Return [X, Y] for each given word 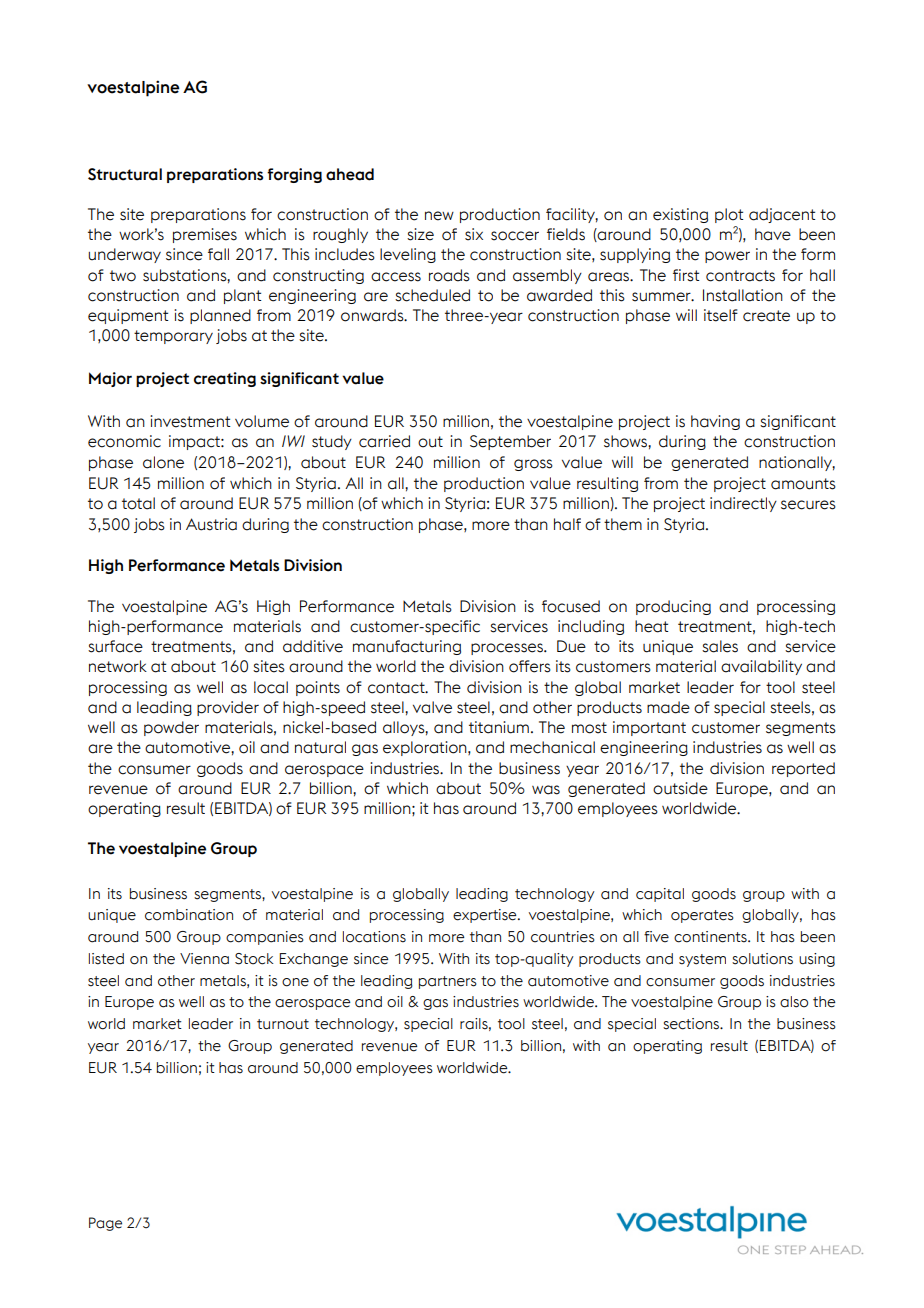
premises [205, 235]
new [439, 216]
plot [729, 215]
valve [432, 707]
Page [105, 1224]
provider [228, 708]
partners [448, 982]
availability [761, 667]
